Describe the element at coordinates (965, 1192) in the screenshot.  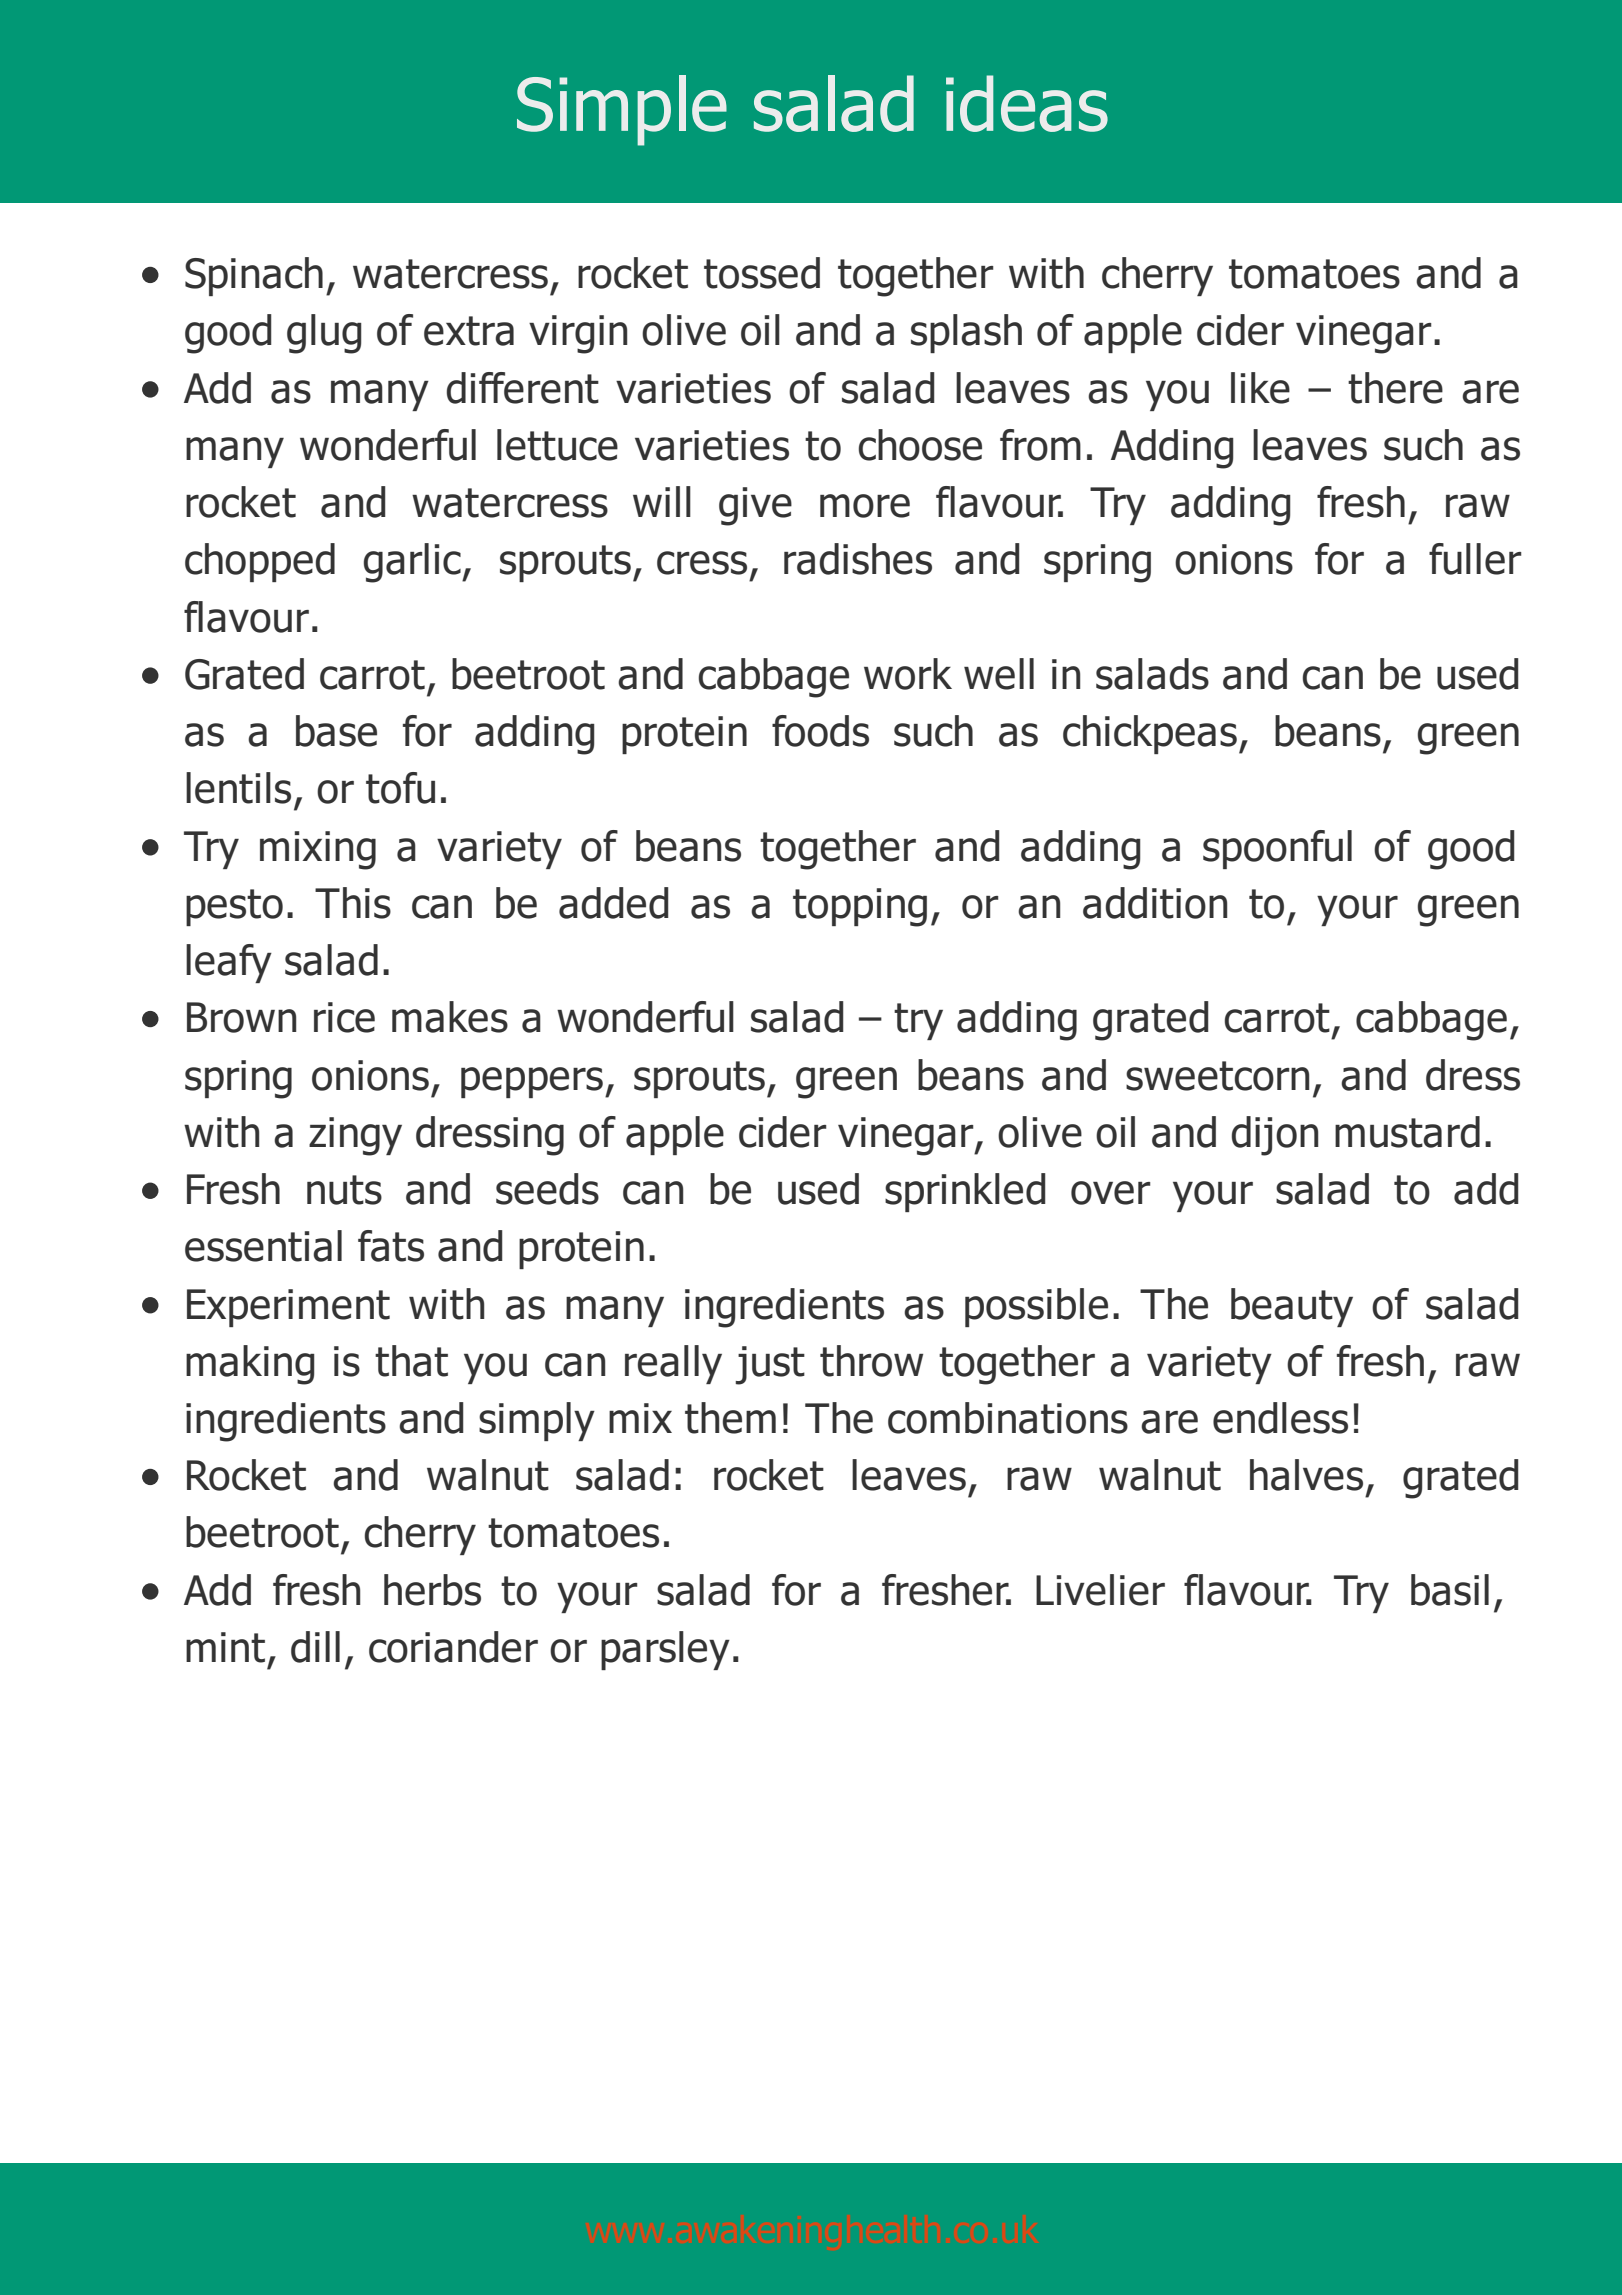
I see `sprinkled` at that location.
